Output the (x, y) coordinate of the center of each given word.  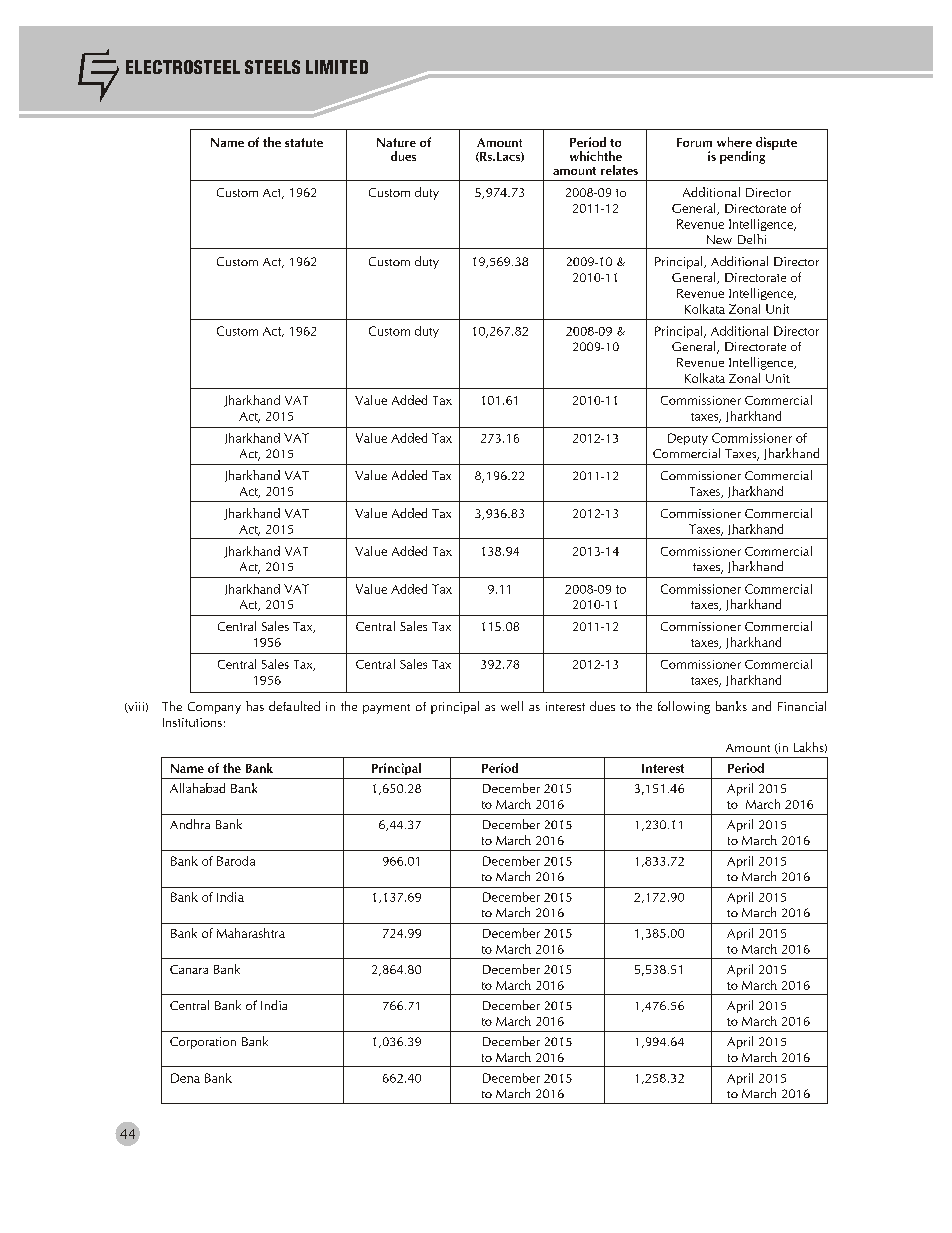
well (512, 706)
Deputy (688, 439)
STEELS (272, 67)
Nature (396, 142)
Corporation (203, 1043)
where (734, 142)
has (255, 706)
